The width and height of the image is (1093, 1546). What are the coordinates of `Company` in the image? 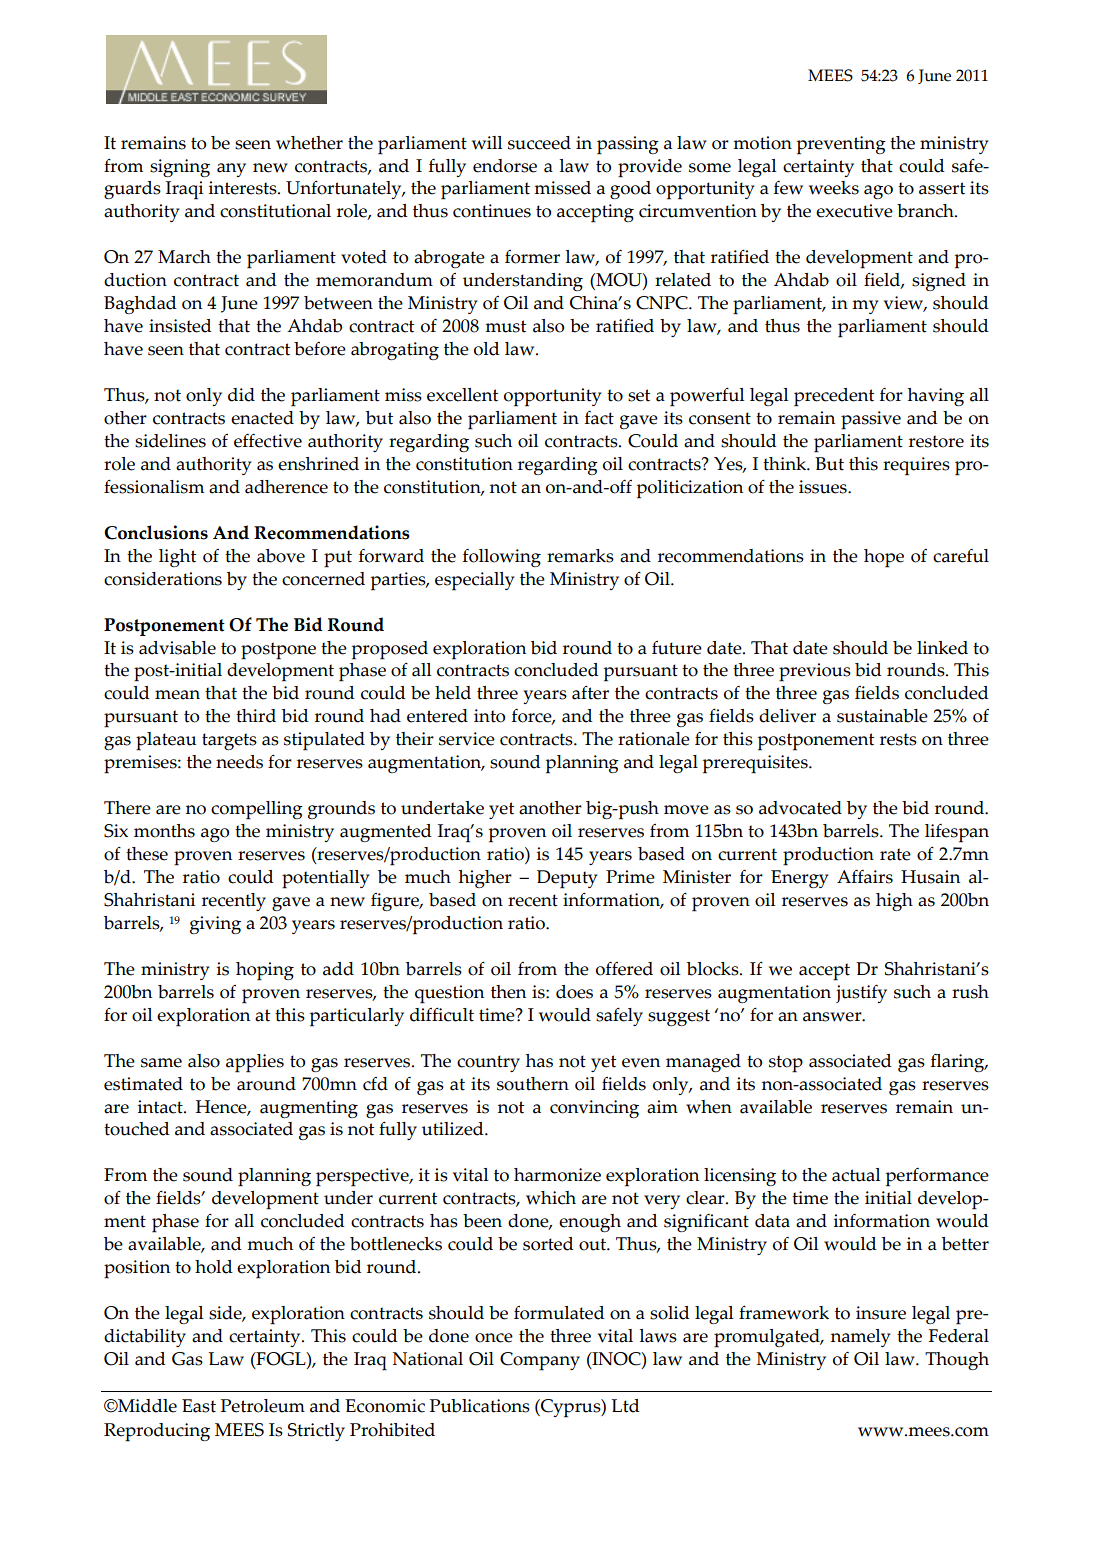 It's located at (540, 1361).
